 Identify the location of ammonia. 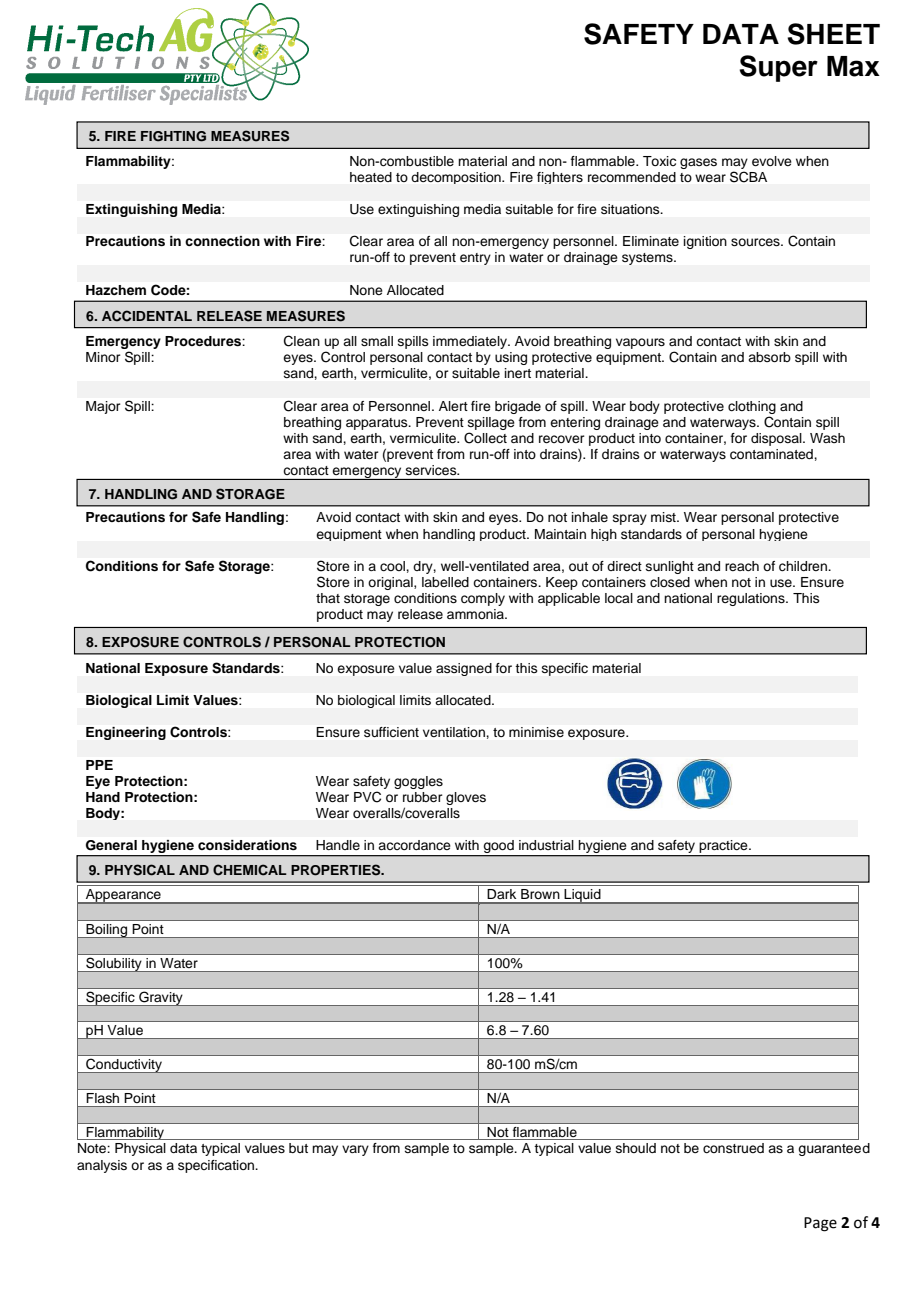
(477, 614).
